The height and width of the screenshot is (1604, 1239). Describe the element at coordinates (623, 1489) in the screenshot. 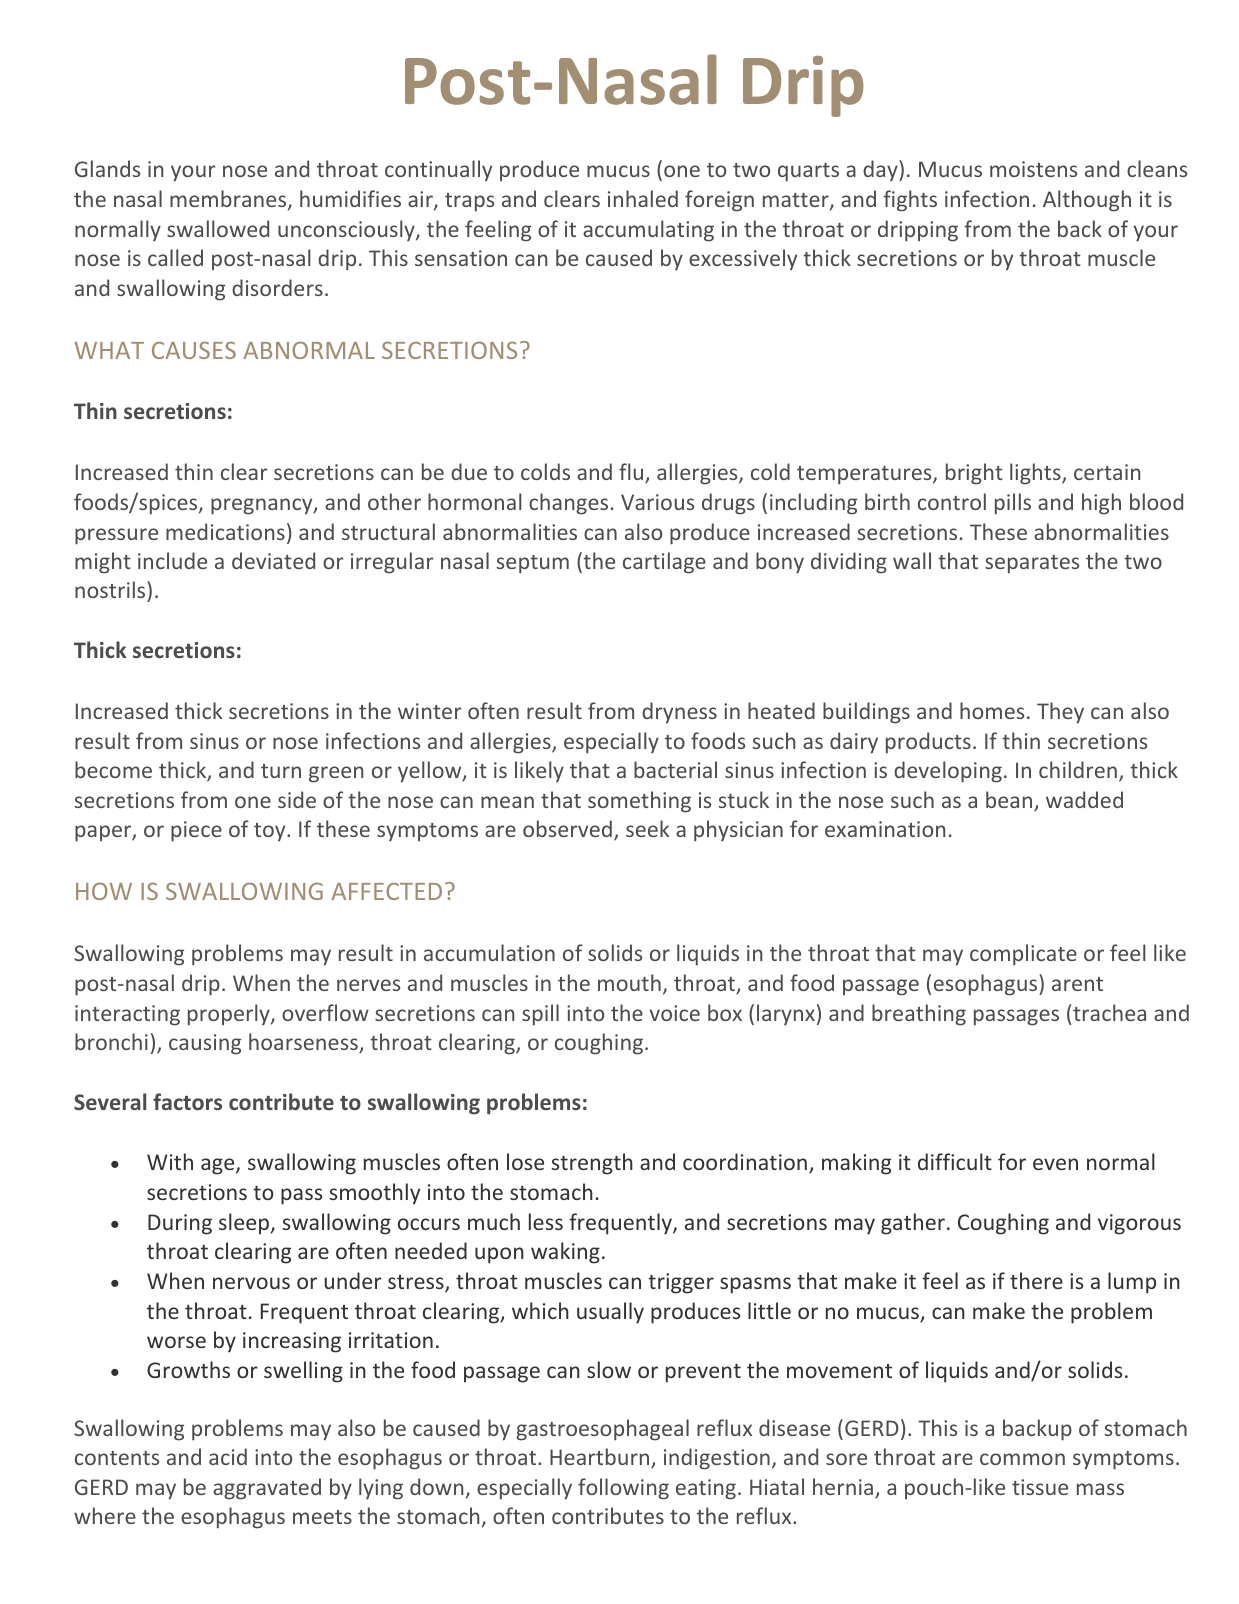

I see `following` at that location.
